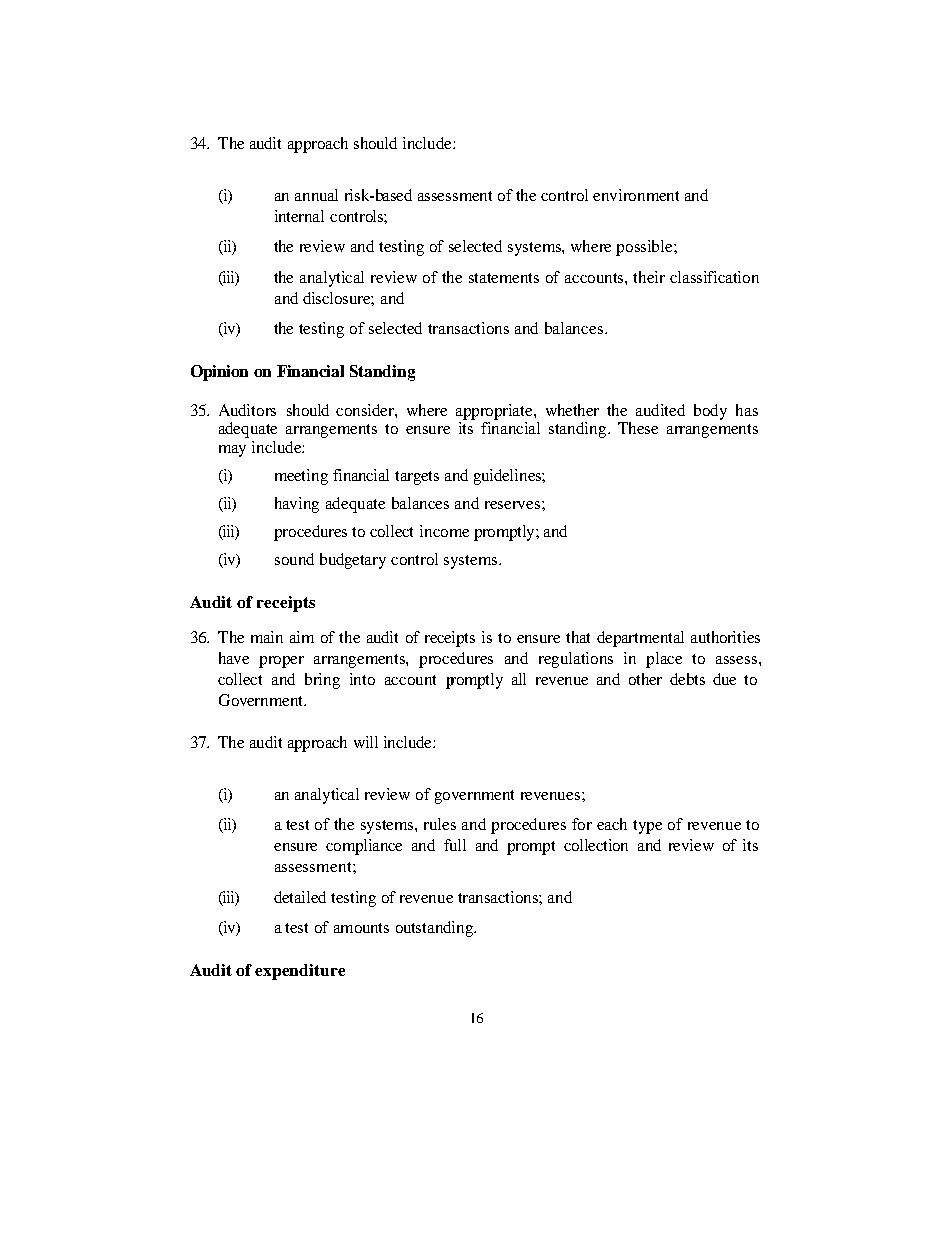 This document has height=1233, width=952. Describe the element at coordinates (322, 681) in the document. I see `bring` at that location.
